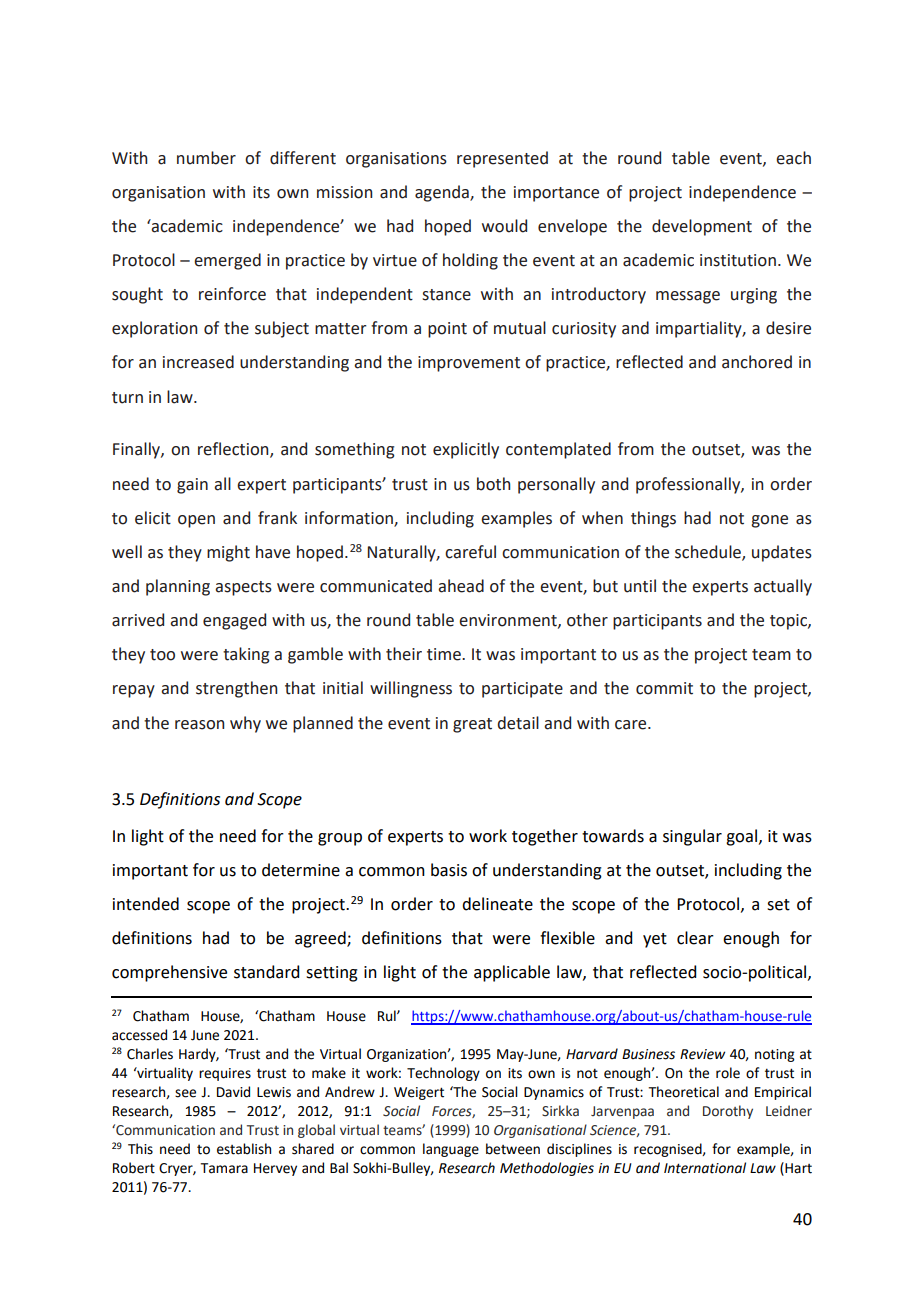 The height and width of the screenshot is (1308, 924). What do you see at coordinates (692, 837) in the screenshot?
I see `singular` at bounding box center [692, 837].
